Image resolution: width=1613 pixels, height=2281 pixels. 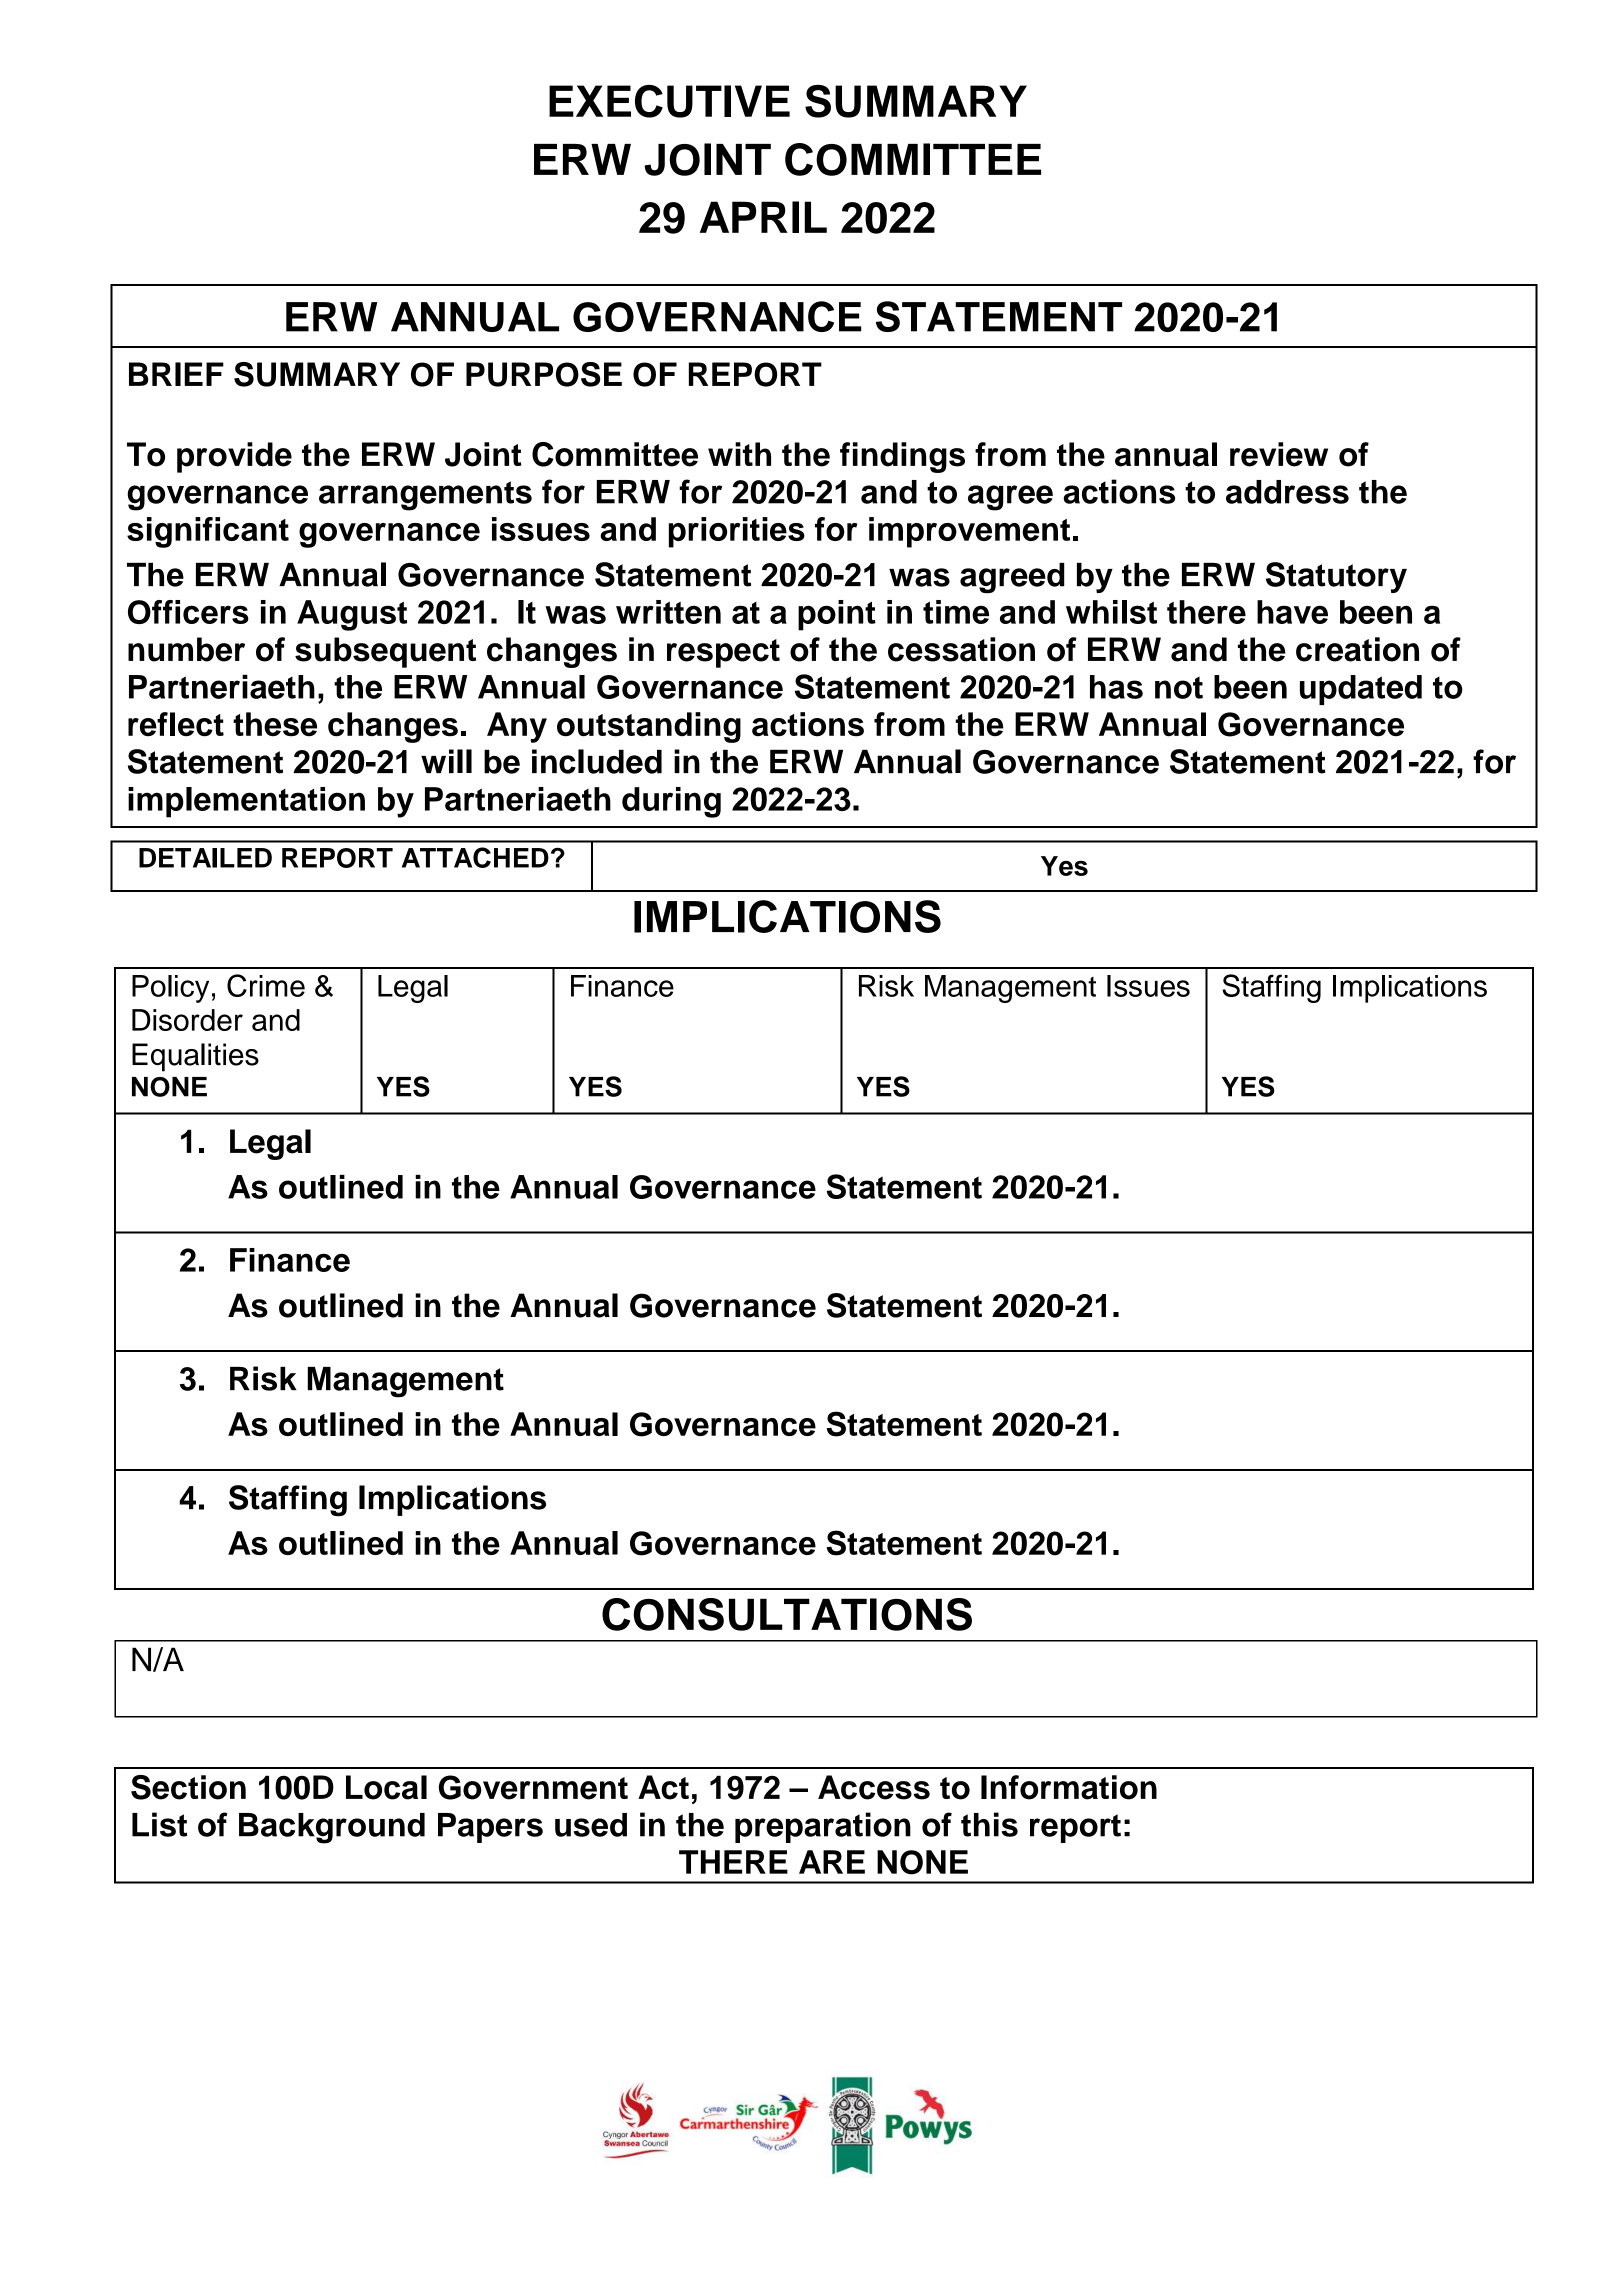 What do you see at coordinates (1179, 687) in the image?
I see `not` at bounding box center [1179, 687].
